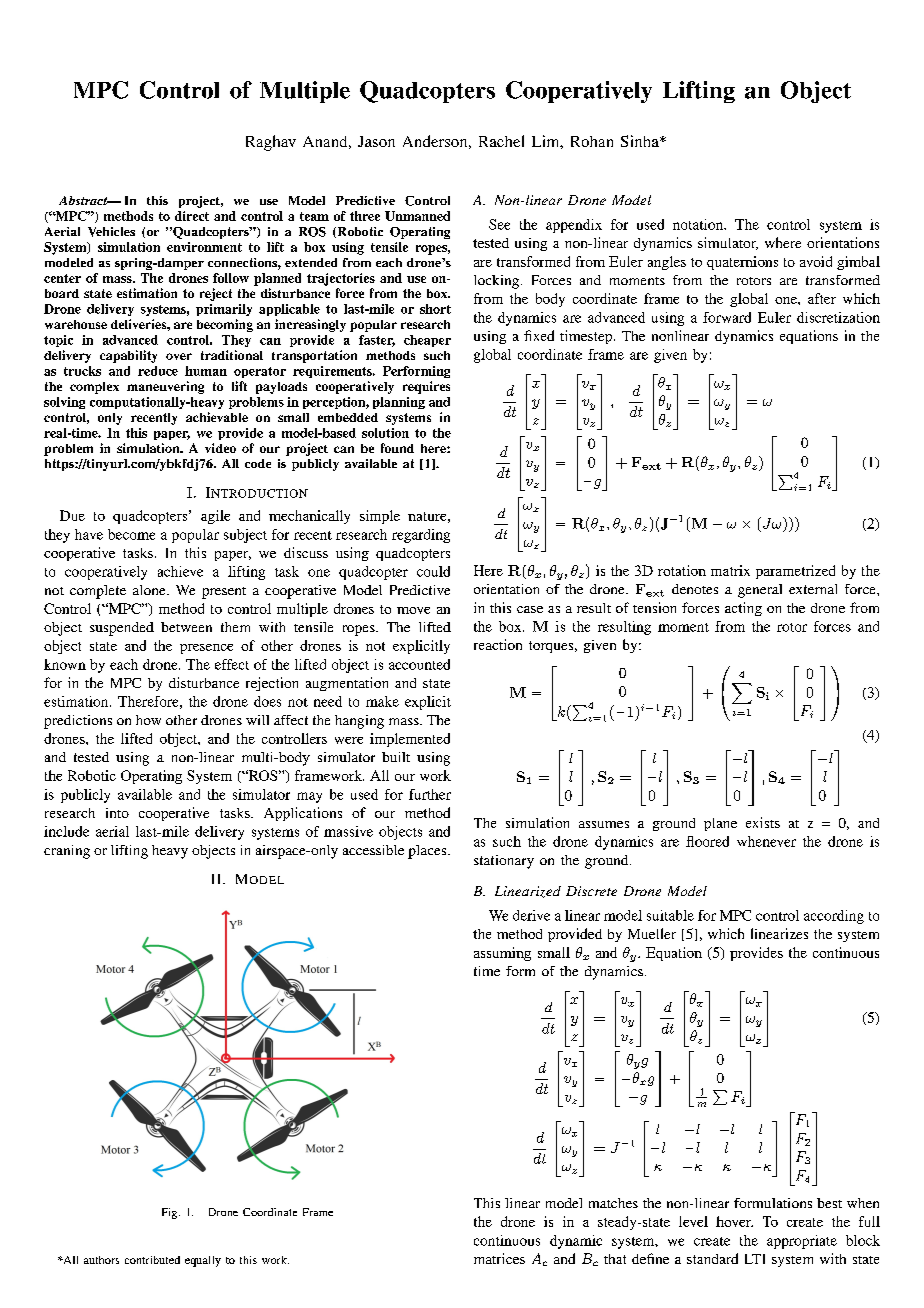 The image size is (924, 1308). What do you see at coordinates (834, 917) in the screenshot?
I see `according` at bounding box center [834, 917].
